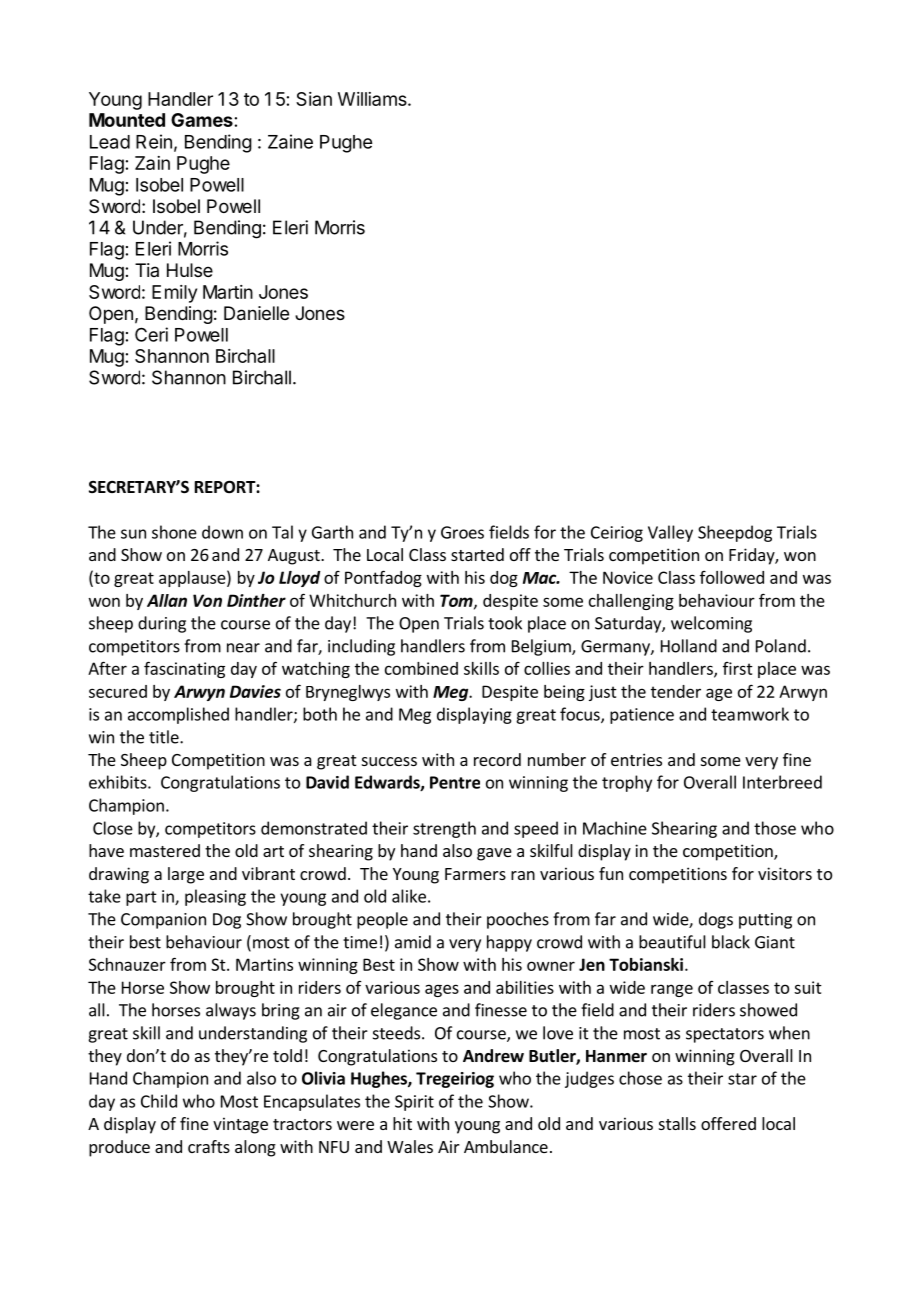 This page has width=924, height=1308. What do you see at coordinates (457, 601) in the page?
I see `Tom` at bounding box center [457, 601].
